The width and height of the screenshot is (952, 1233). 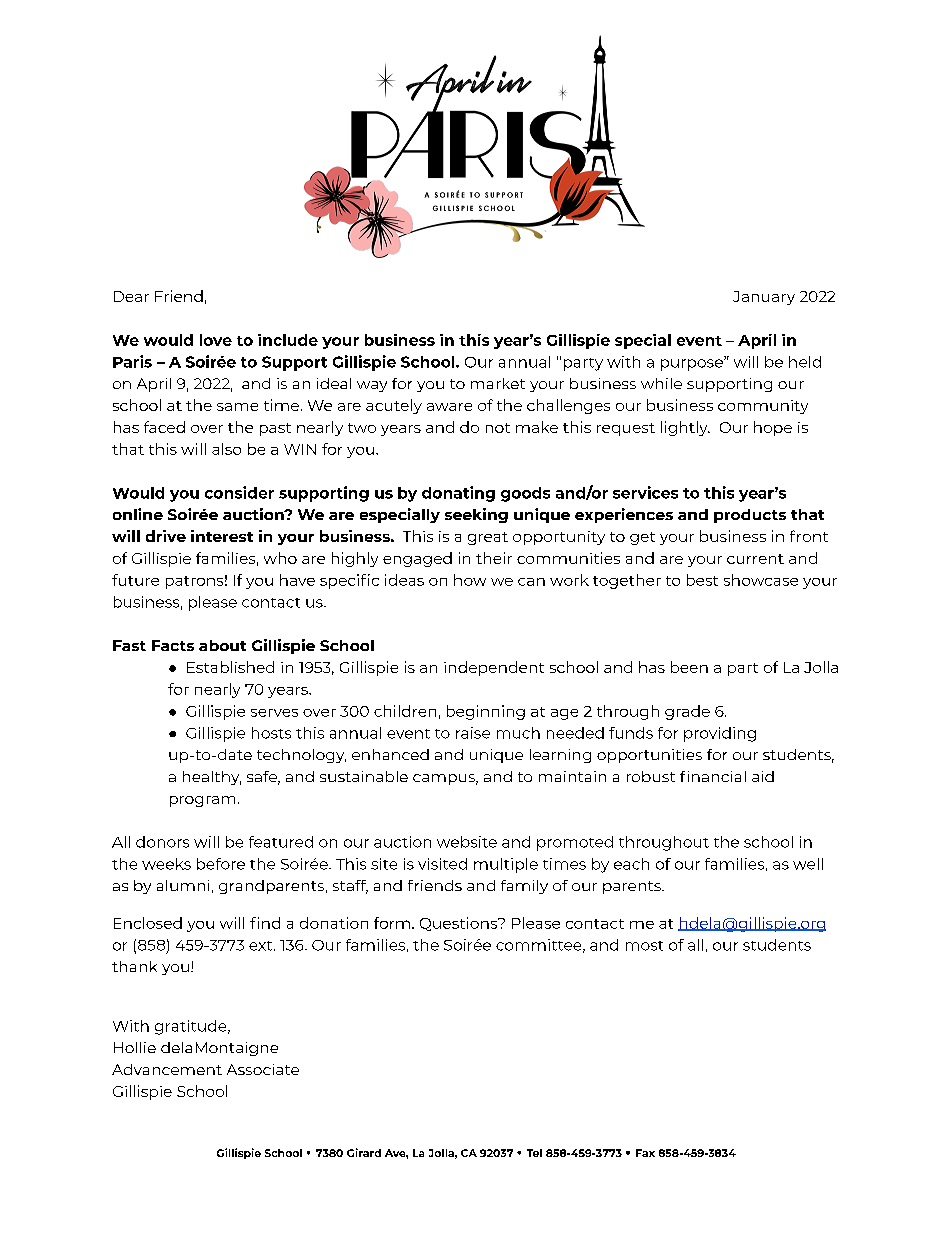 What do you see at coordinates (216, 340) in the screenshot?
I see `love` at bounding box center [216, 340].
